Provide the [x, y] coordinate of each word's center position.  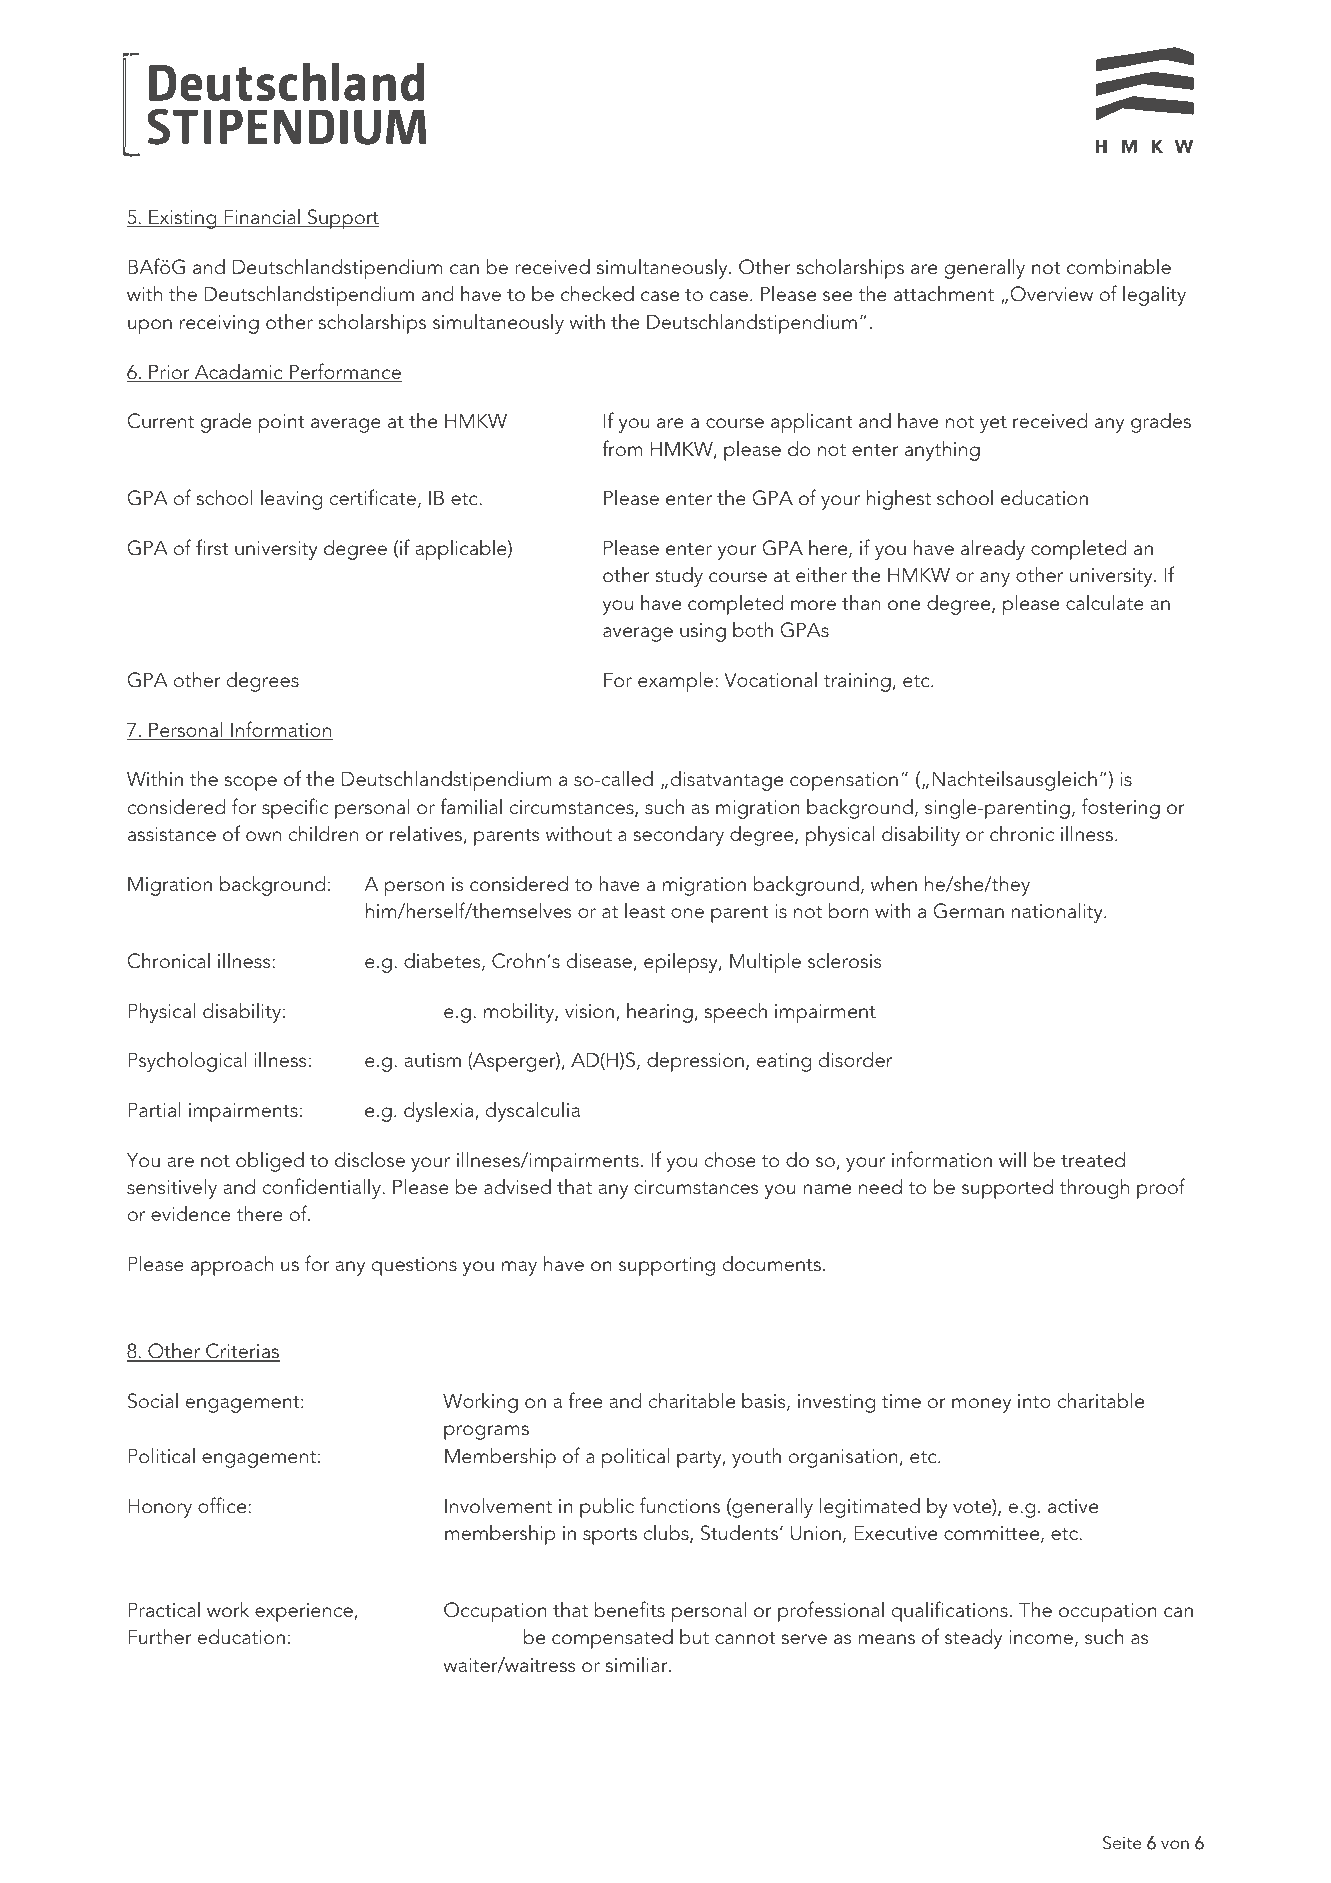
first [212, 547]
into [1034, 1401]
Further [159, 1636]
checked [597, 293]
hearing [660, 1013]
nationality [1058, 912]
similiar [638, 1665]
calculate [1105, 602]
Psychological [187, 1061]
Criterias [242, 1352]
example [675, 681]
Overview [1051, 294]
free [585, 1400]
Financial [262, 218]
